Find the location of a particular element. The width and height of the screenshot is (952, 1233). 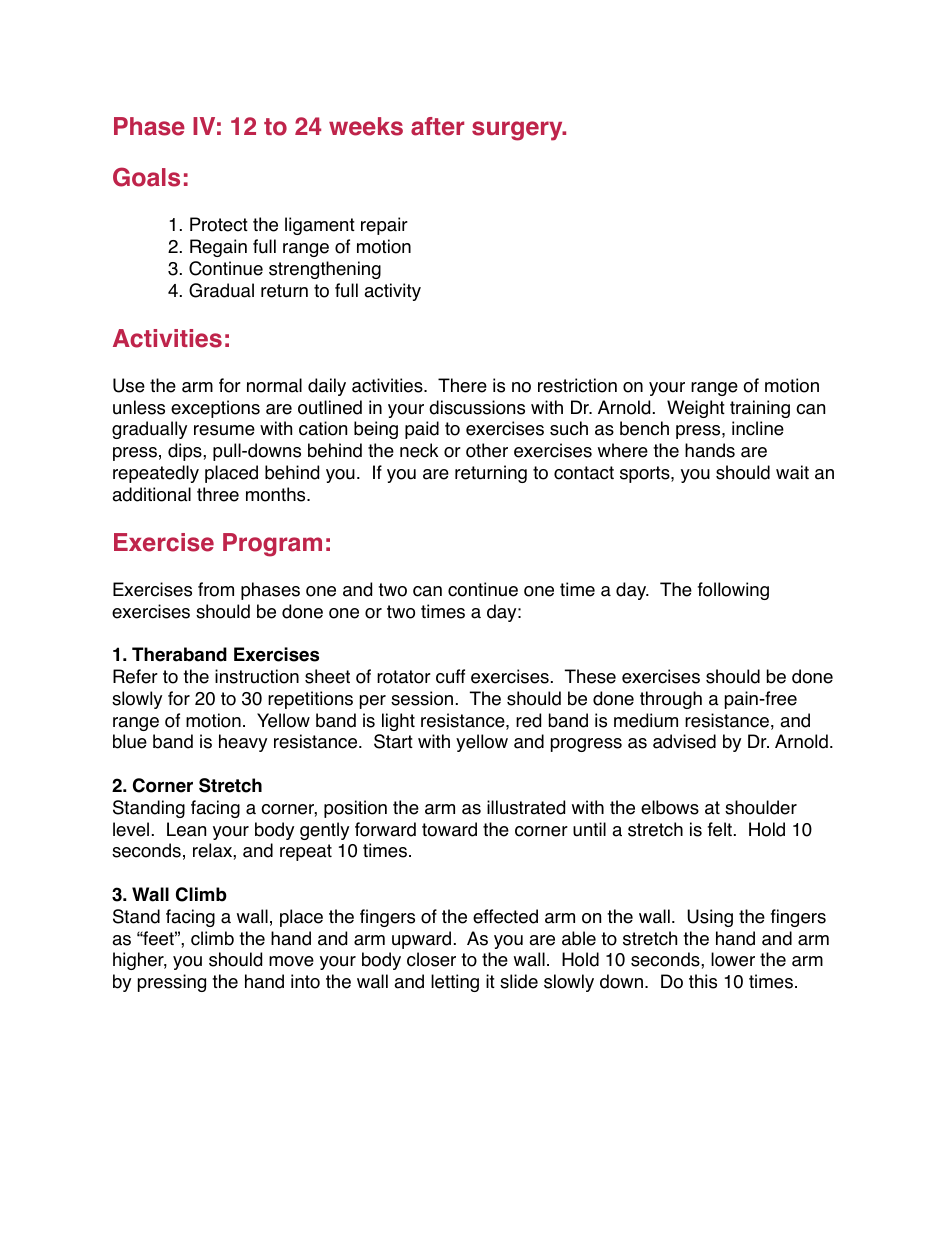

normal is located at coordinates (274, 385).
